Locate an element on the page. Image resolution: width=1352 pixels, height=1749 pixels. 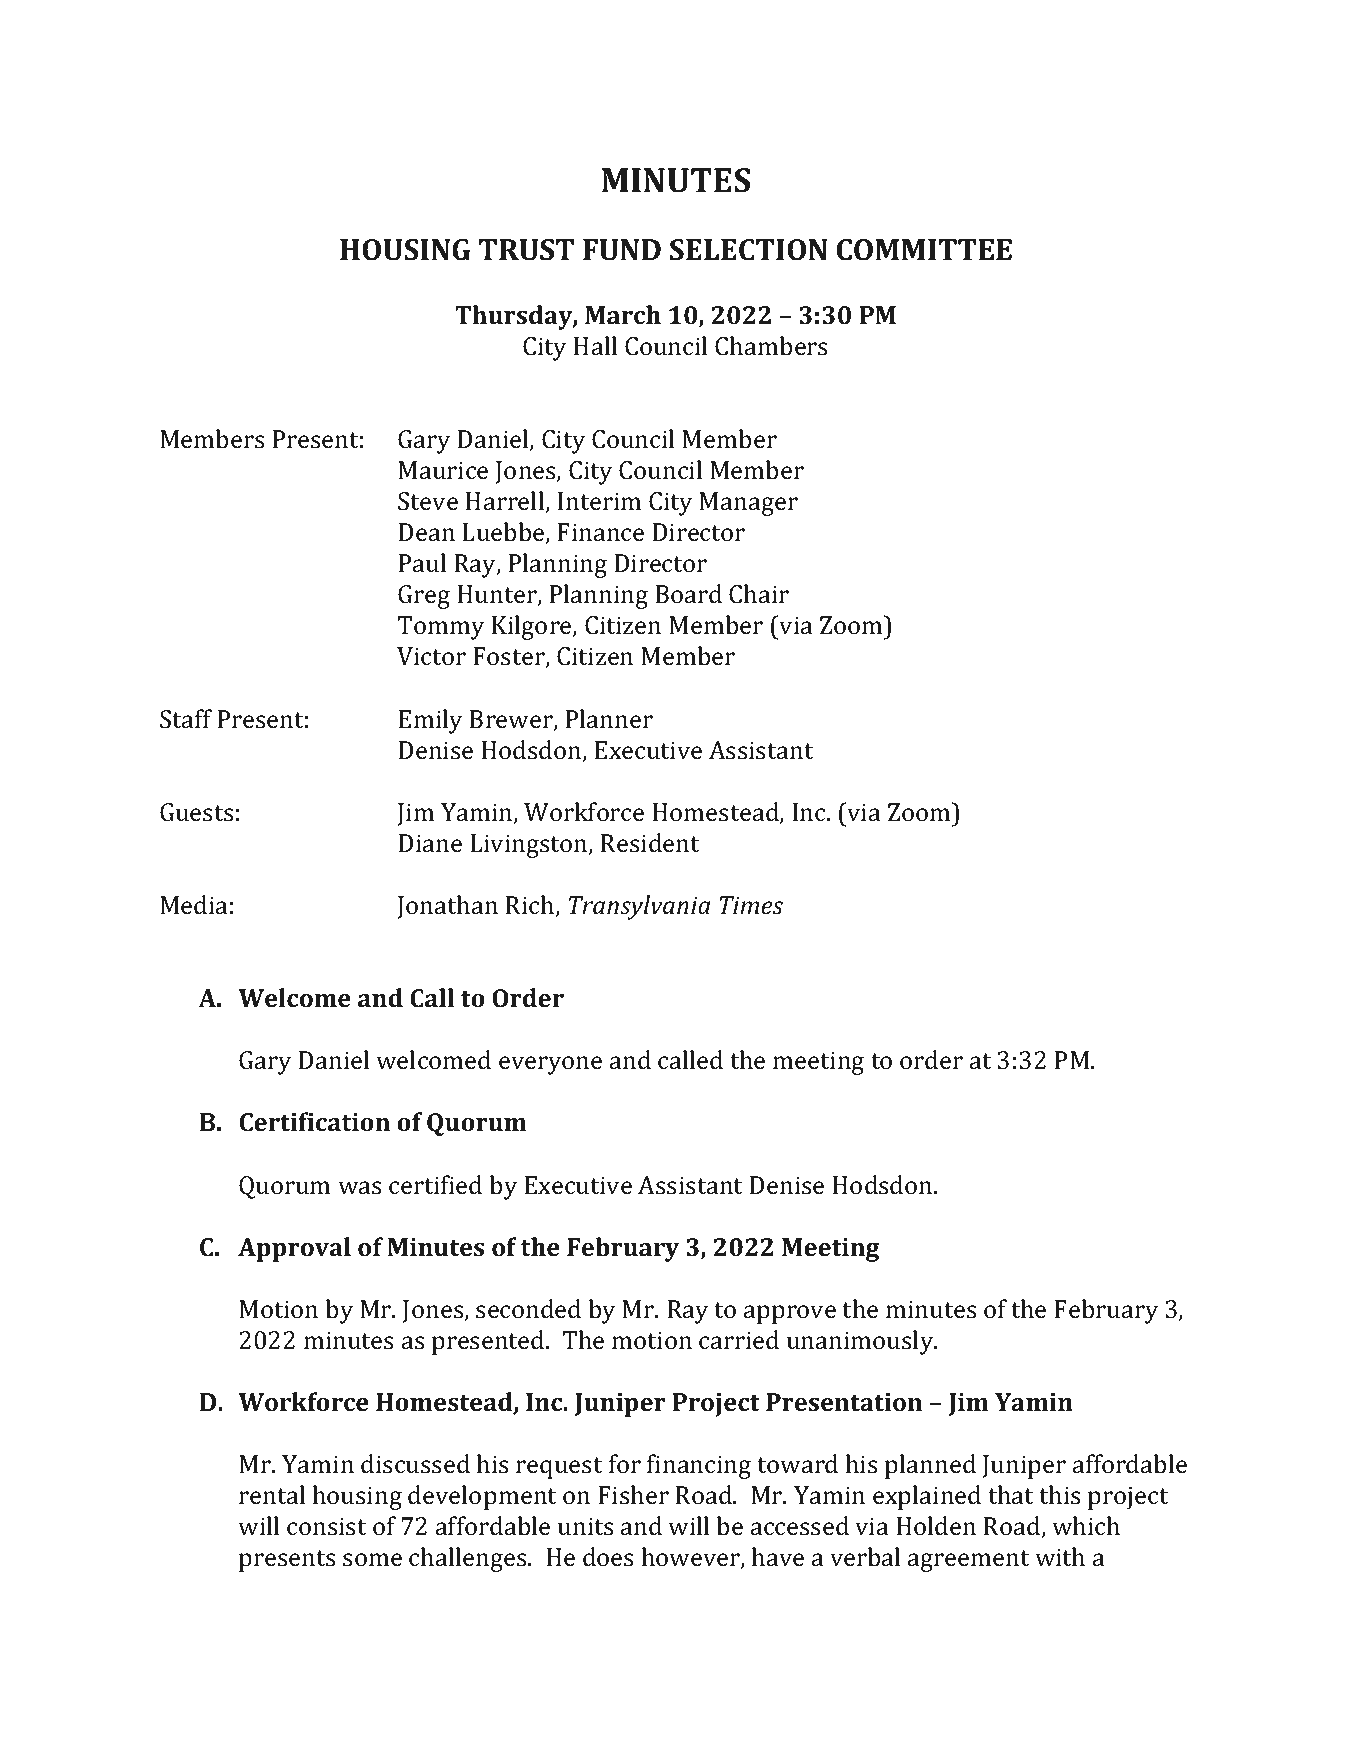
March is located at coordinates (623, 314).
